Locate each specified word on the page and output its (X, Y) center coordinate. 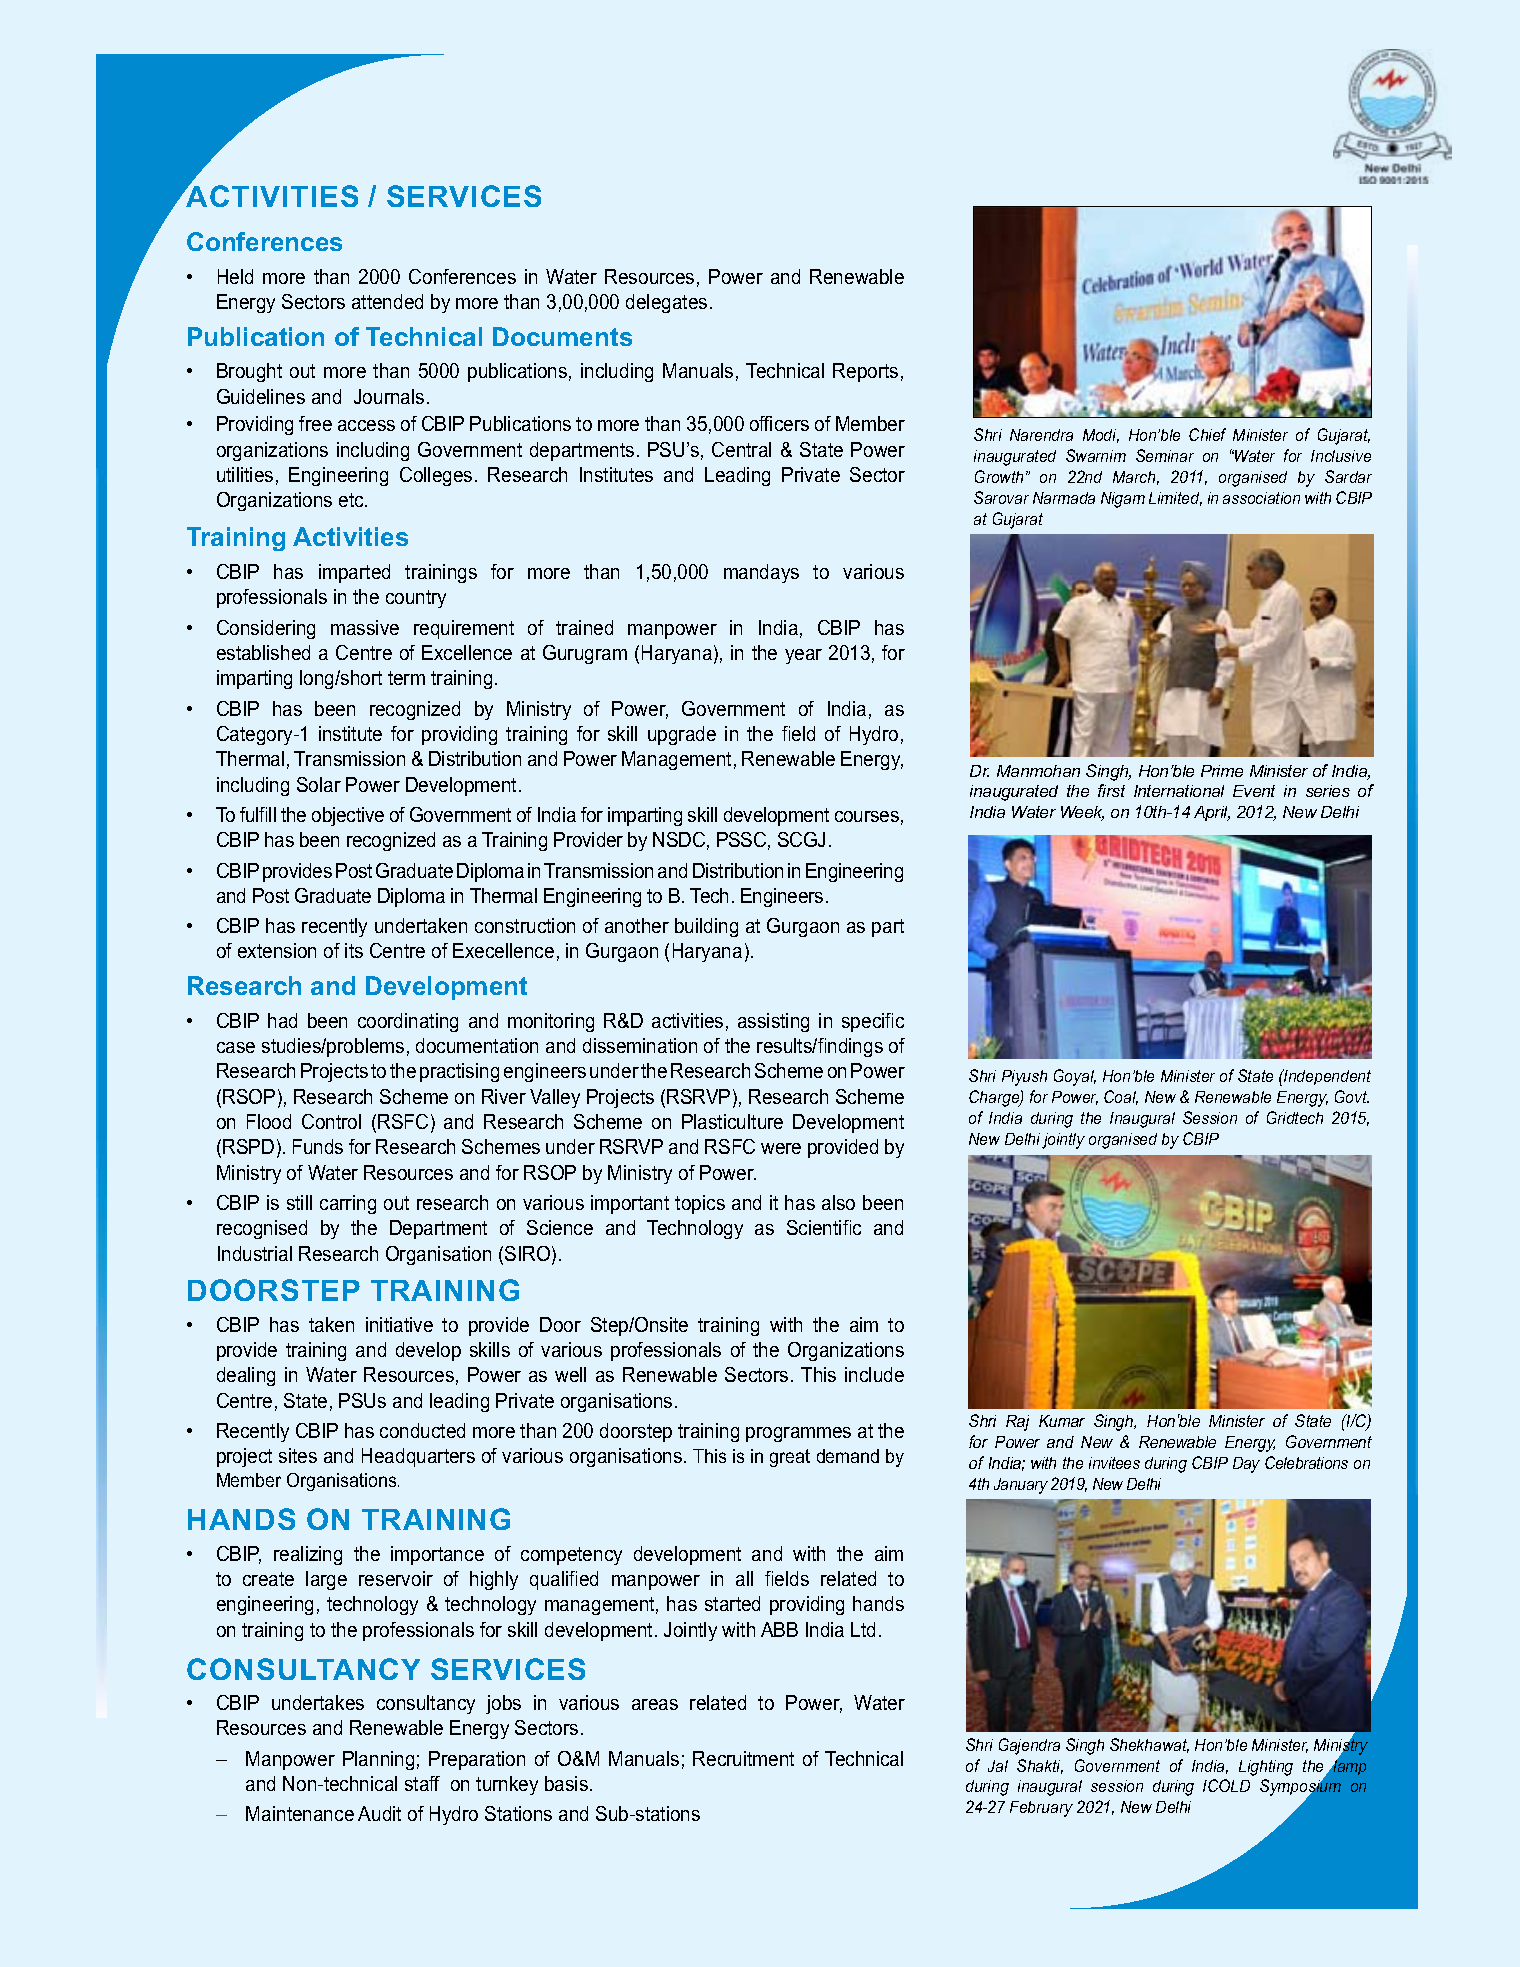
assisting (773, 1022)
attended (387, 301)
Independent (1326, 1077)
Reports (865, 372)
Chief (1207, 434)
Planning (378, 1760)
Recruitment (743, 1758)
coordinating (408, 1022)
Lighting (1266, 1768)
